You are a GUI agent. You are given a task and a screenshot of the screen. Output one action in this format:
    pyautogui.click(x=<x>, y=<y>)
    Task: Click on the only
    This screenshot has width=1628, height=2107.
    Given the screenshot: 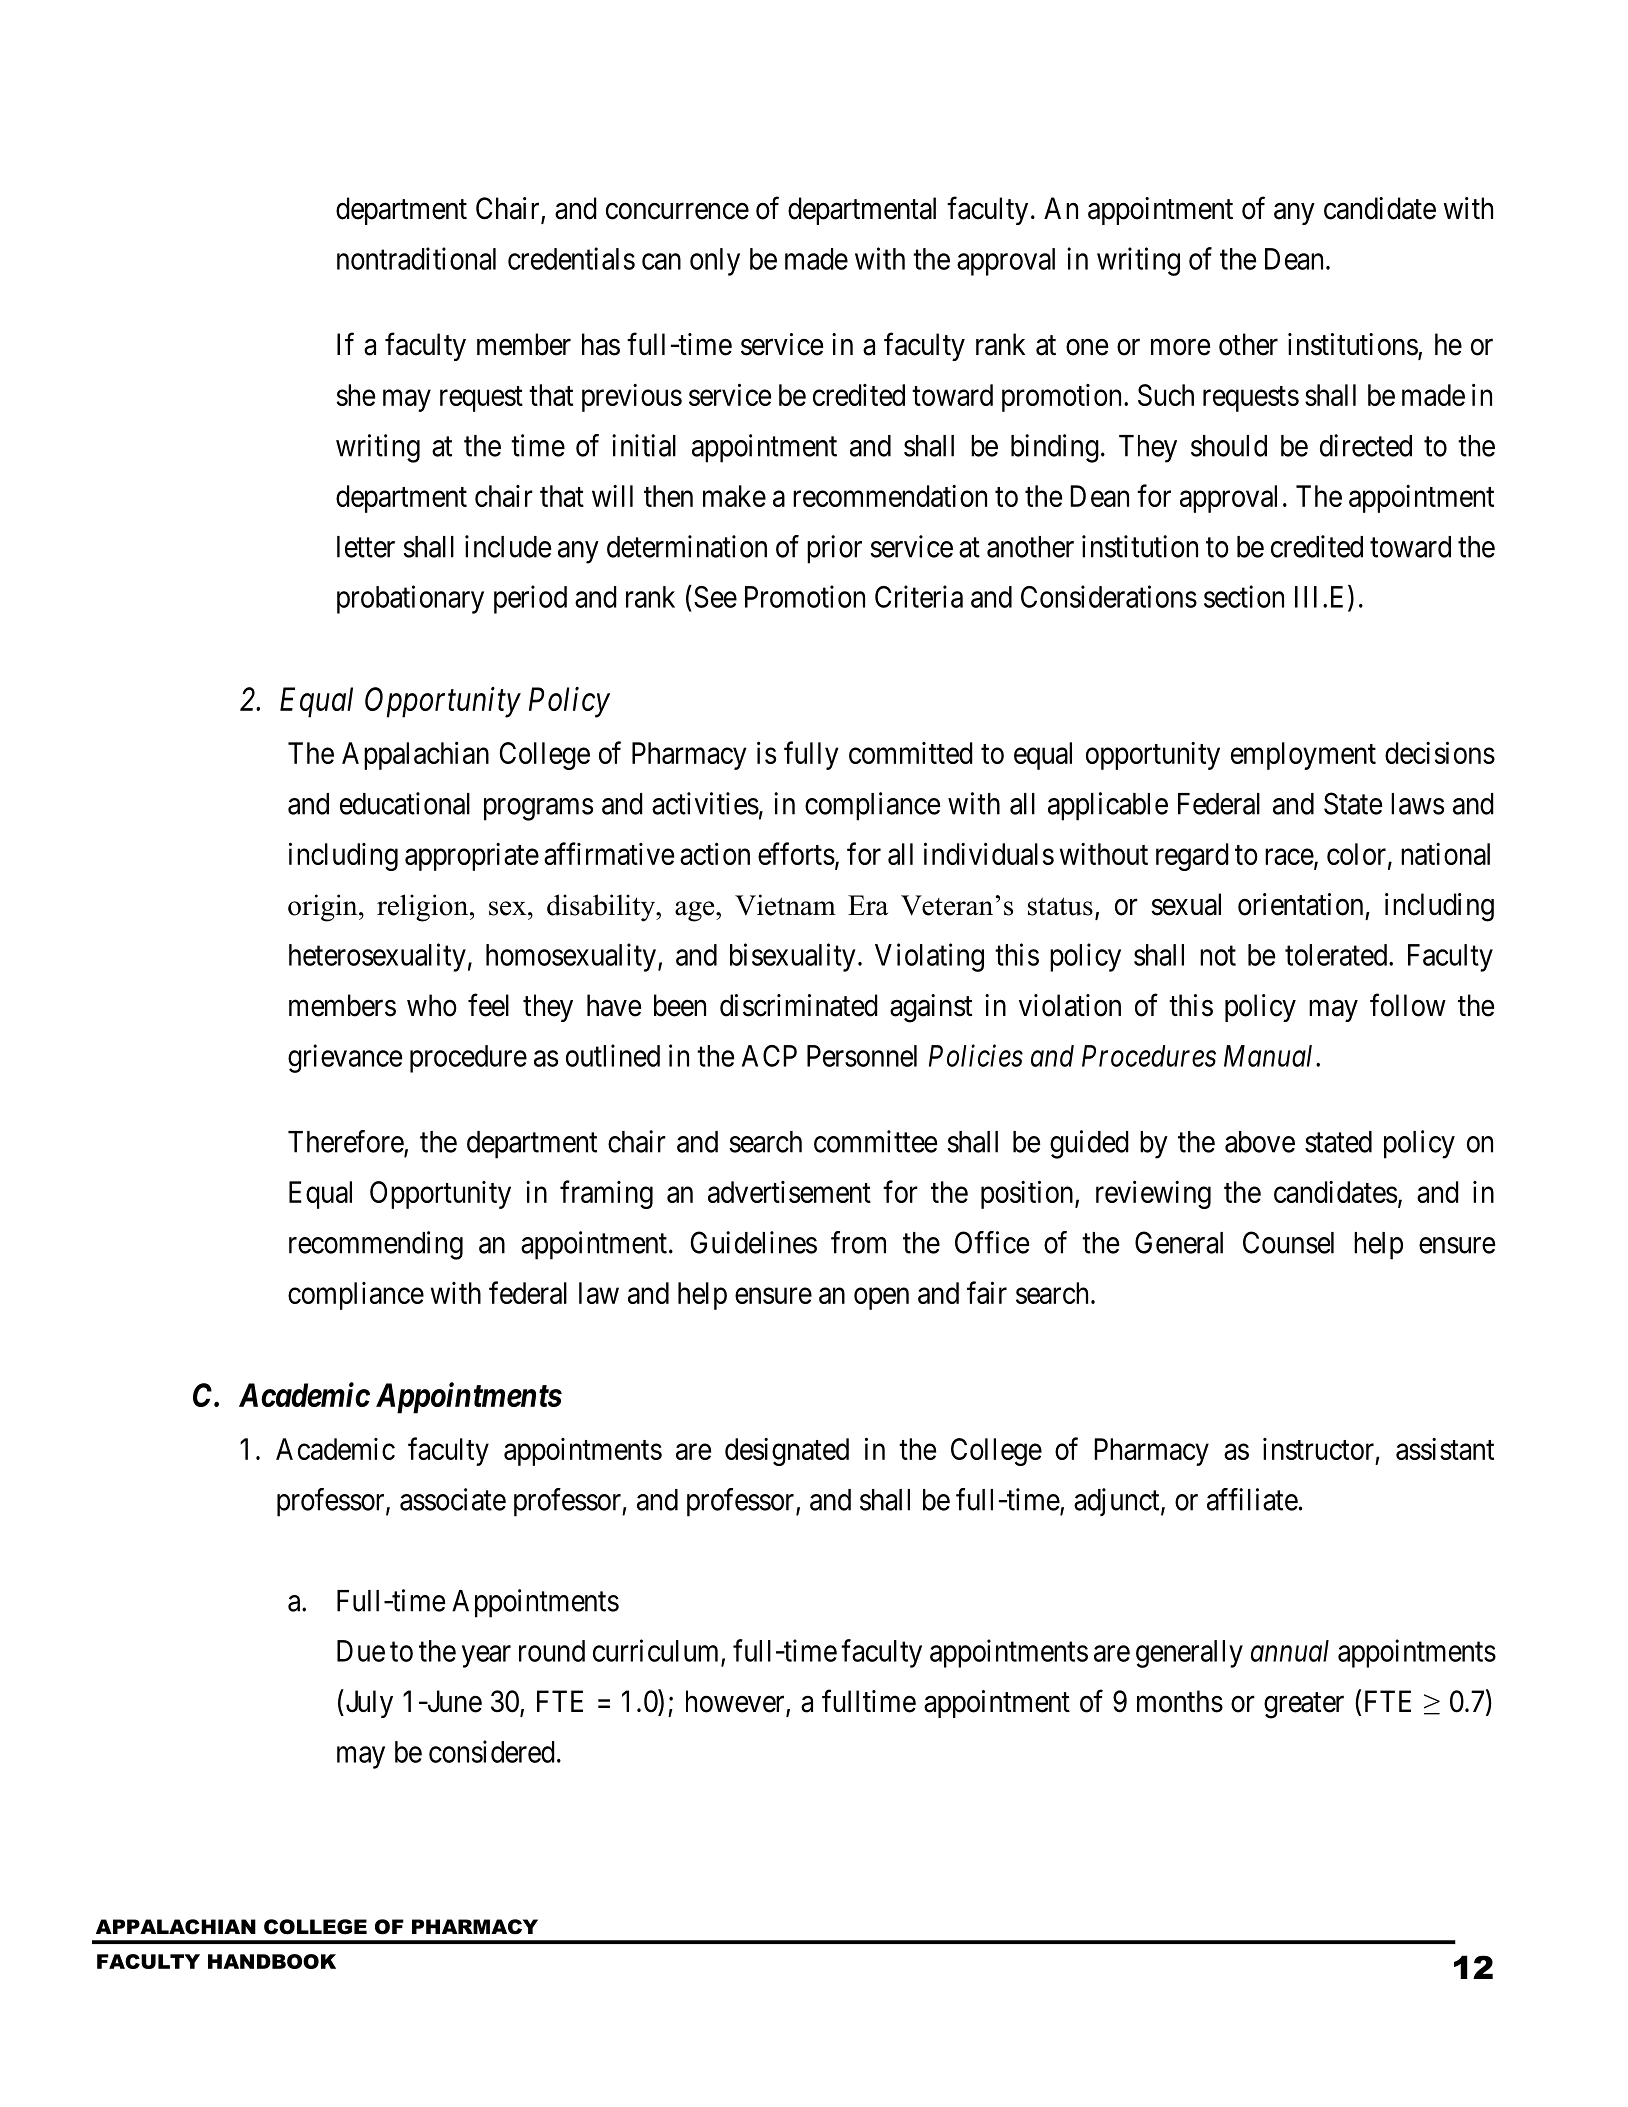 What is the action you would take?
    pyautogui.click(x=715, y=262)
